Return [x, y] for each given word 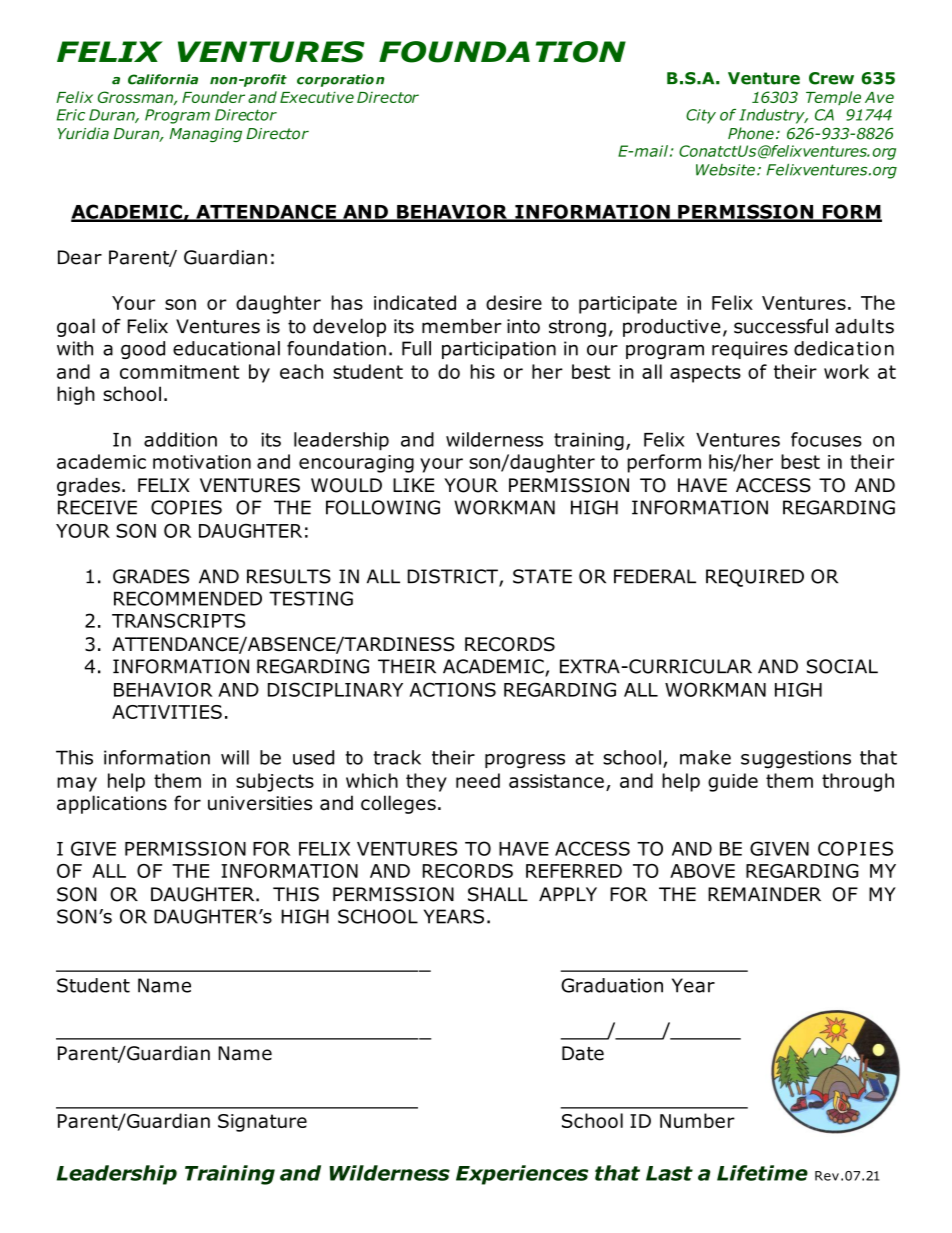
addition [180, 439]
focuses [826, 439]
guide [733, 782]
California [163, 79]
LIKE [413, 485]
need [478, 780]
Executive [317, 97]
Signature [262, 1123]
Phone [751, 133]
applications [112, 804]
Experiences [522, 1175]
